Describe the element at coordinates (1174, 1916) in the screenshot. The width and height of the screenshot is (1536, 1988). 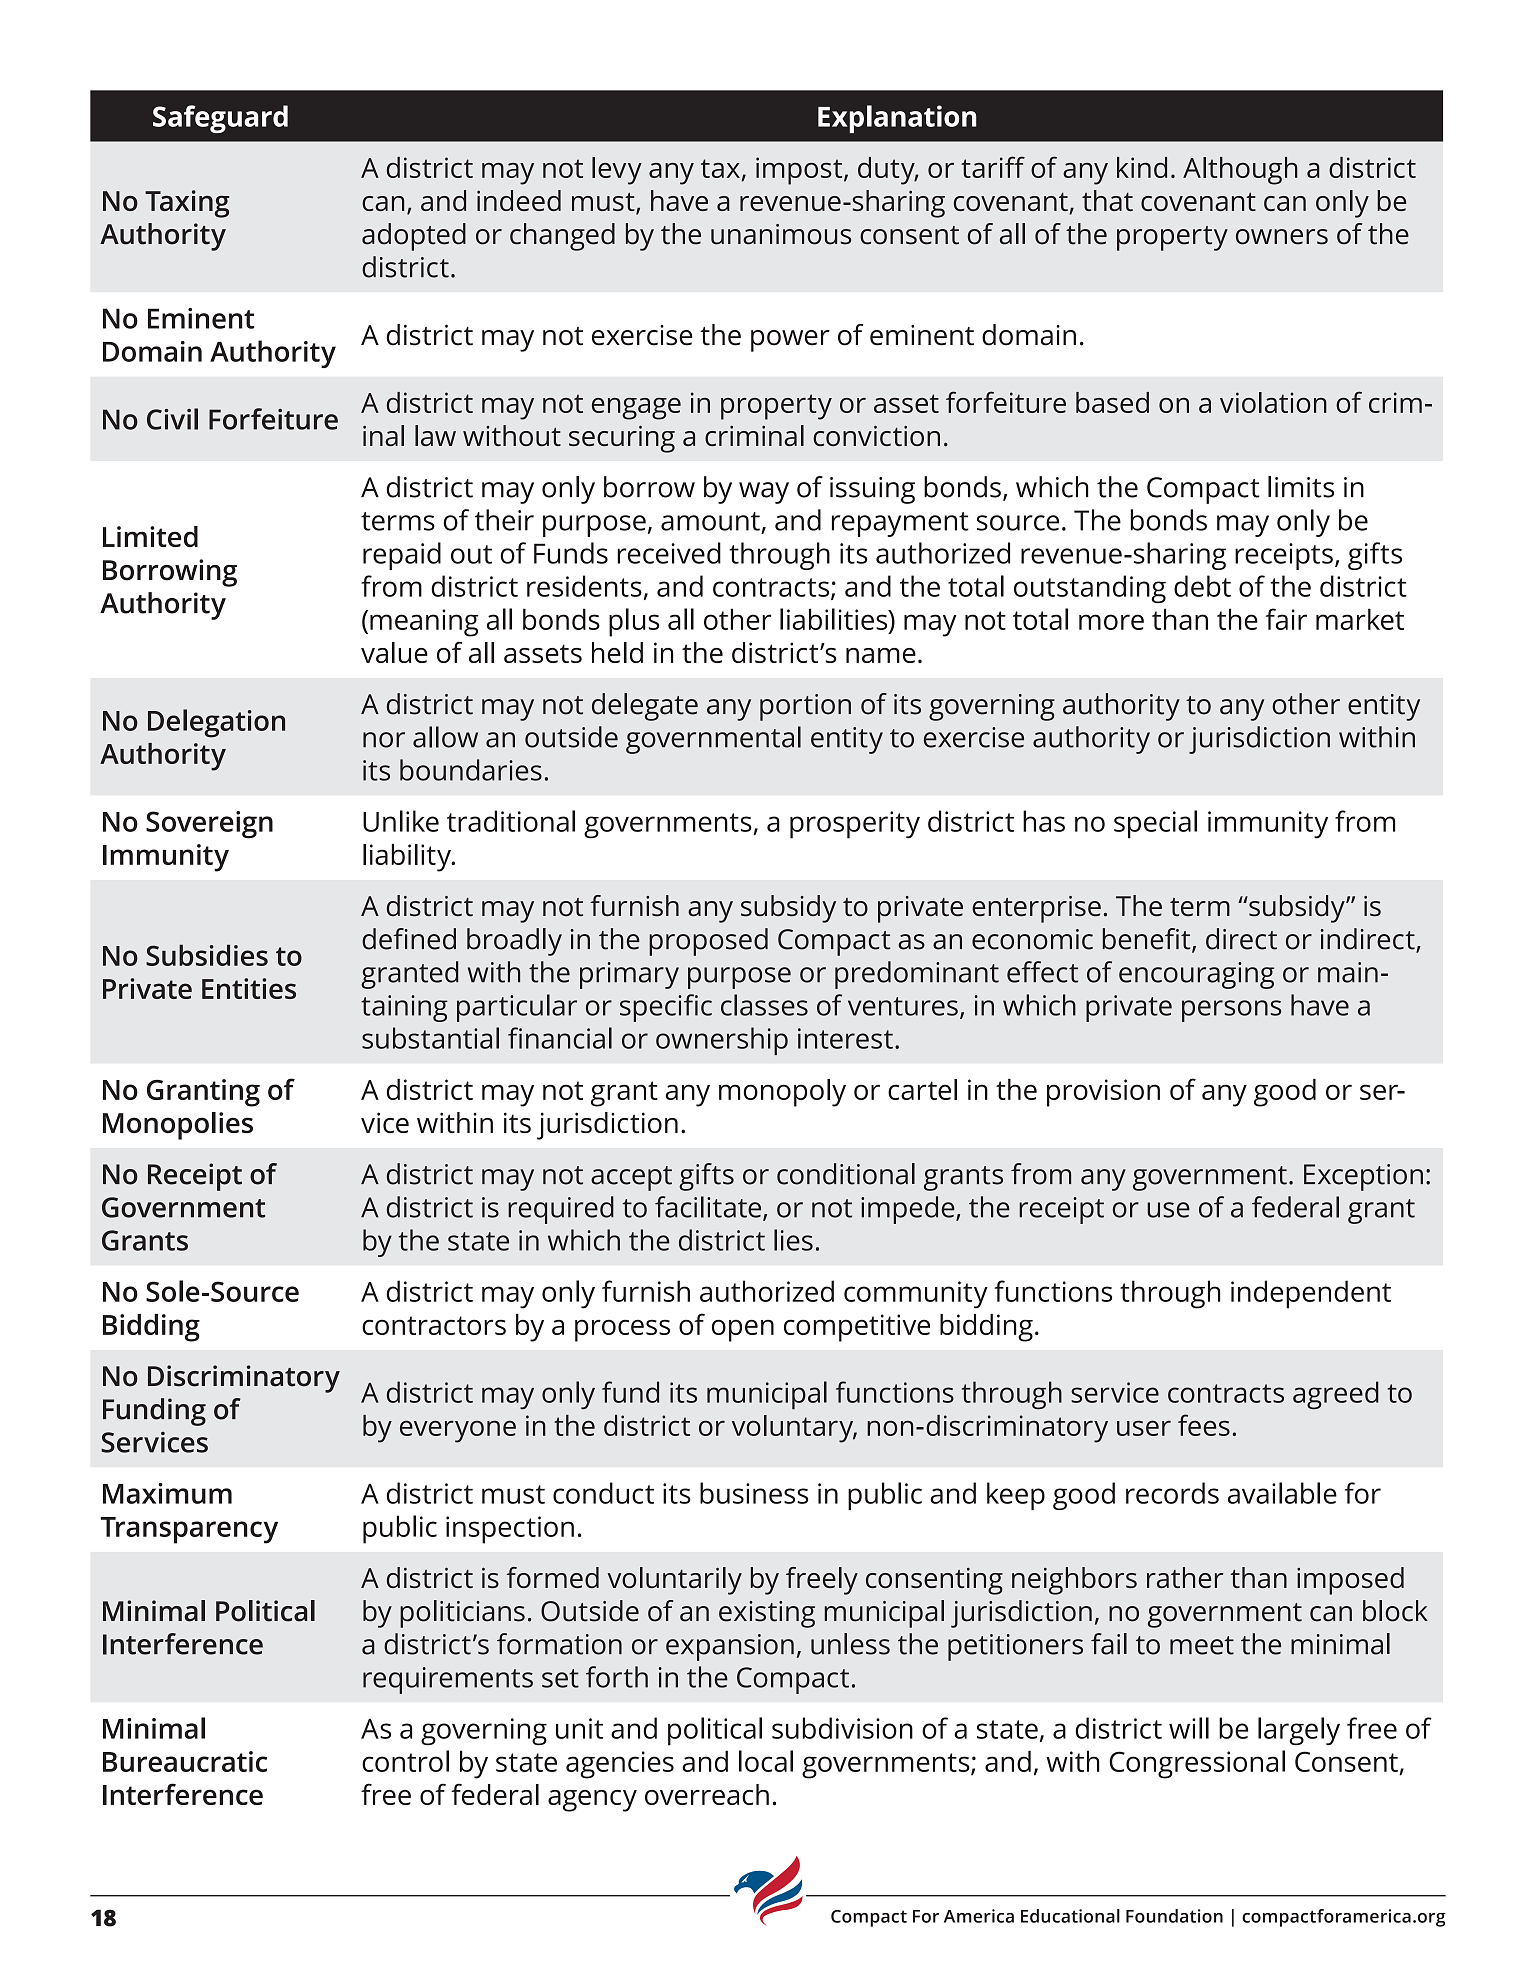
I see `Foundation` at that location.
